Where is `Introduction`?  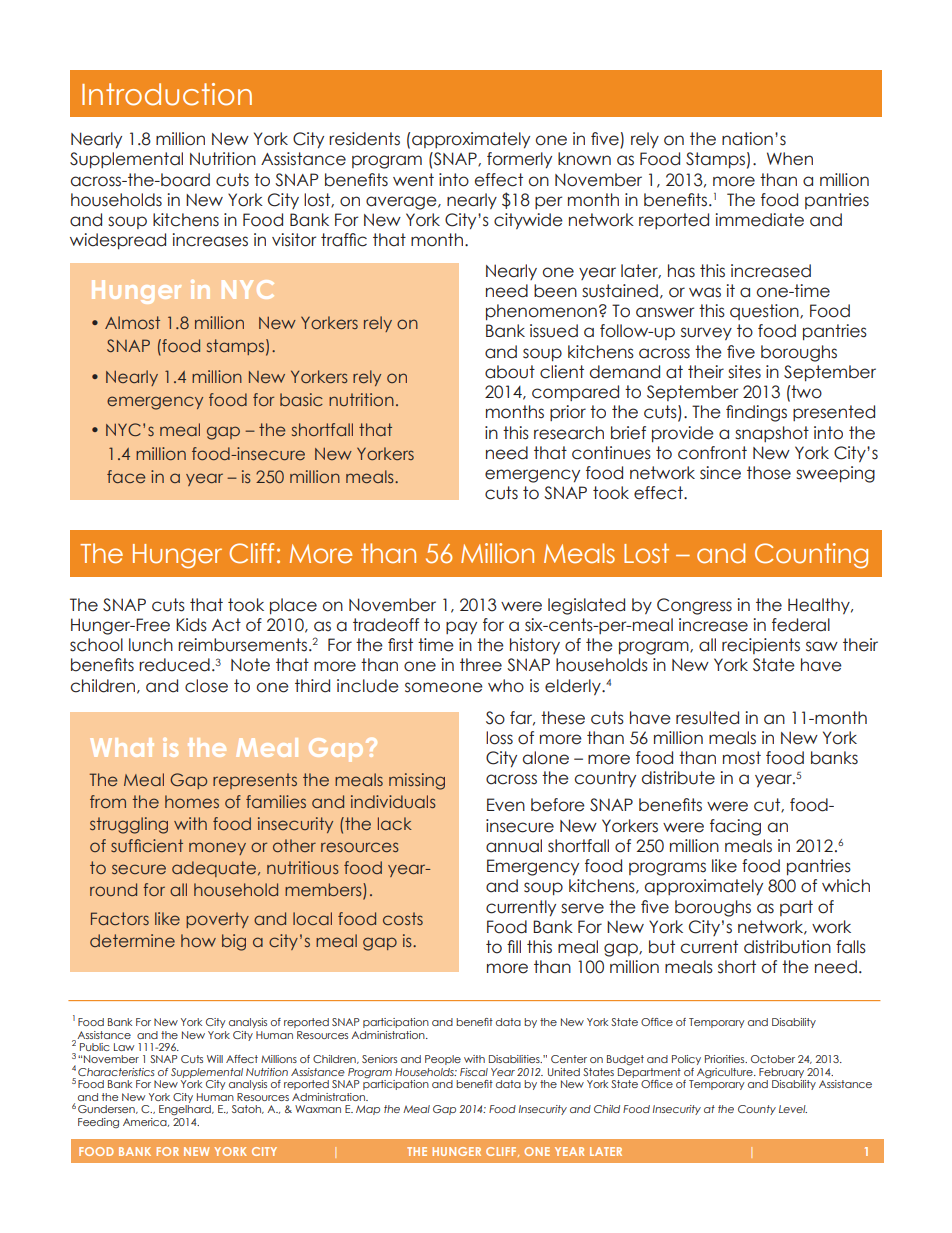
Introduction is located at coordinates (167, 94).
